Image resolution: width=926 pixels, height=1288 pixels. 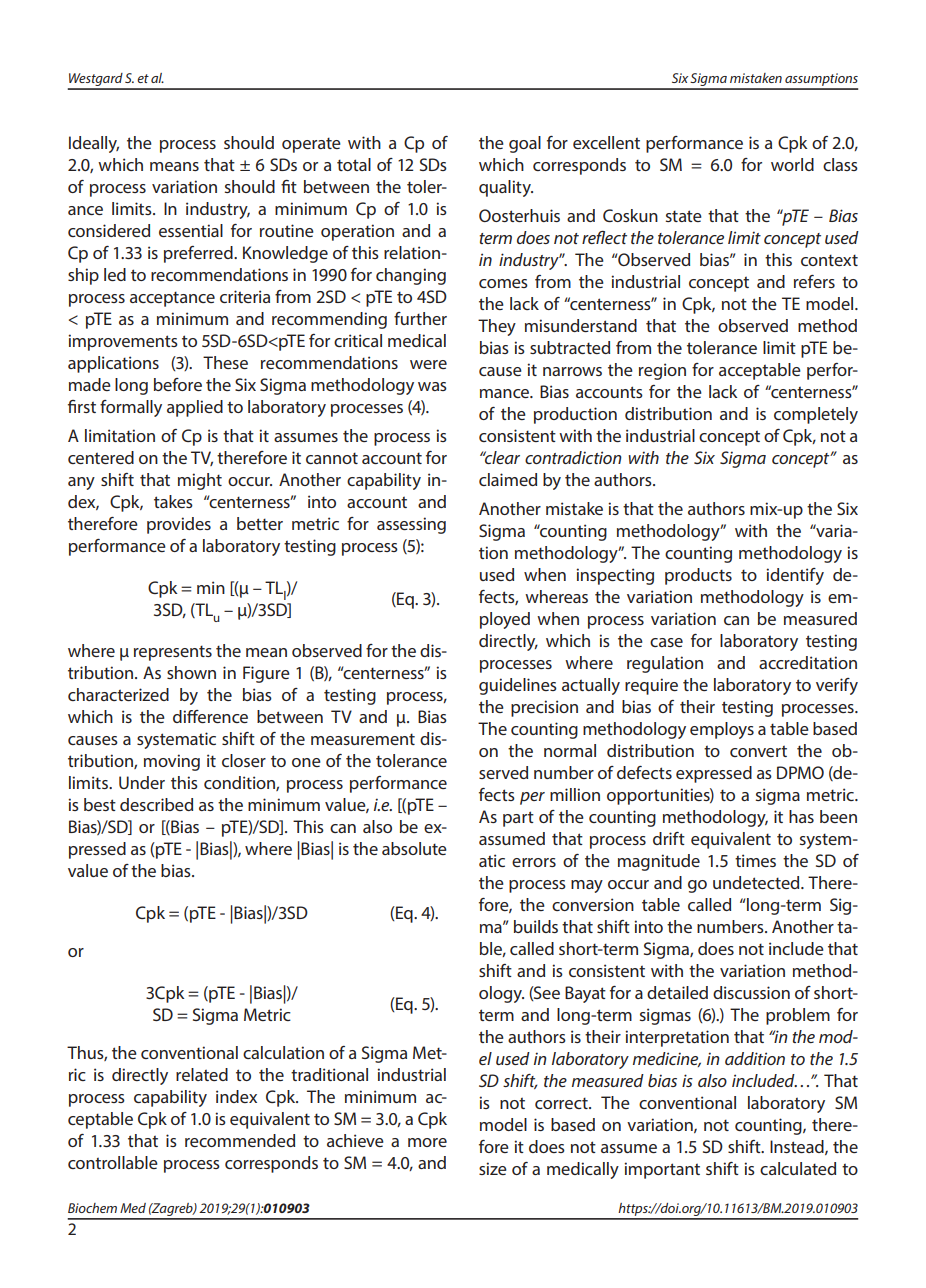 What do you see at coordinates (755, 860) in the screenshot?
I see `times` at bounding box center [755, 860].
